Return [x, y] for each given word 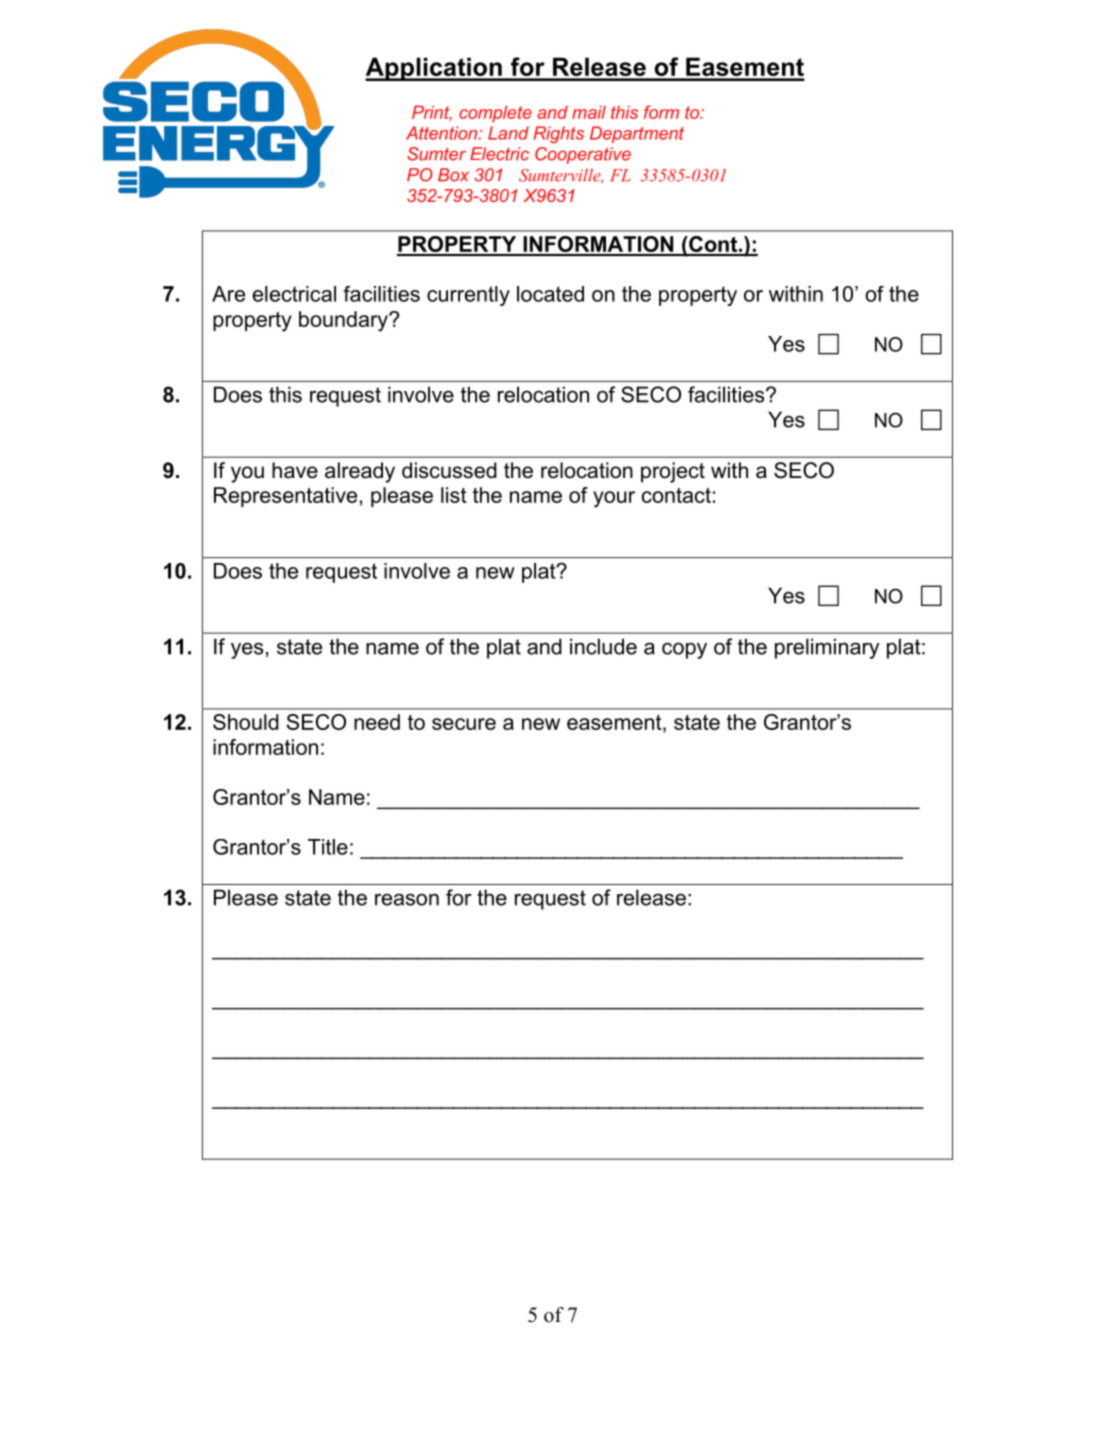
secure [464, 724]
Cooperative [583, 155]
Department [637, 134]
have [295, 470]
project [673, 472]
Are [228, 294]
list [454, 495]
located [550, 294]
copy [684, 650]
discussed [449, 470]
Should [246, 722]
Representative [285, 497]
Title [328, 847]
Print [432, 113]
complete [495, 114]
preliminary [827, 648]
